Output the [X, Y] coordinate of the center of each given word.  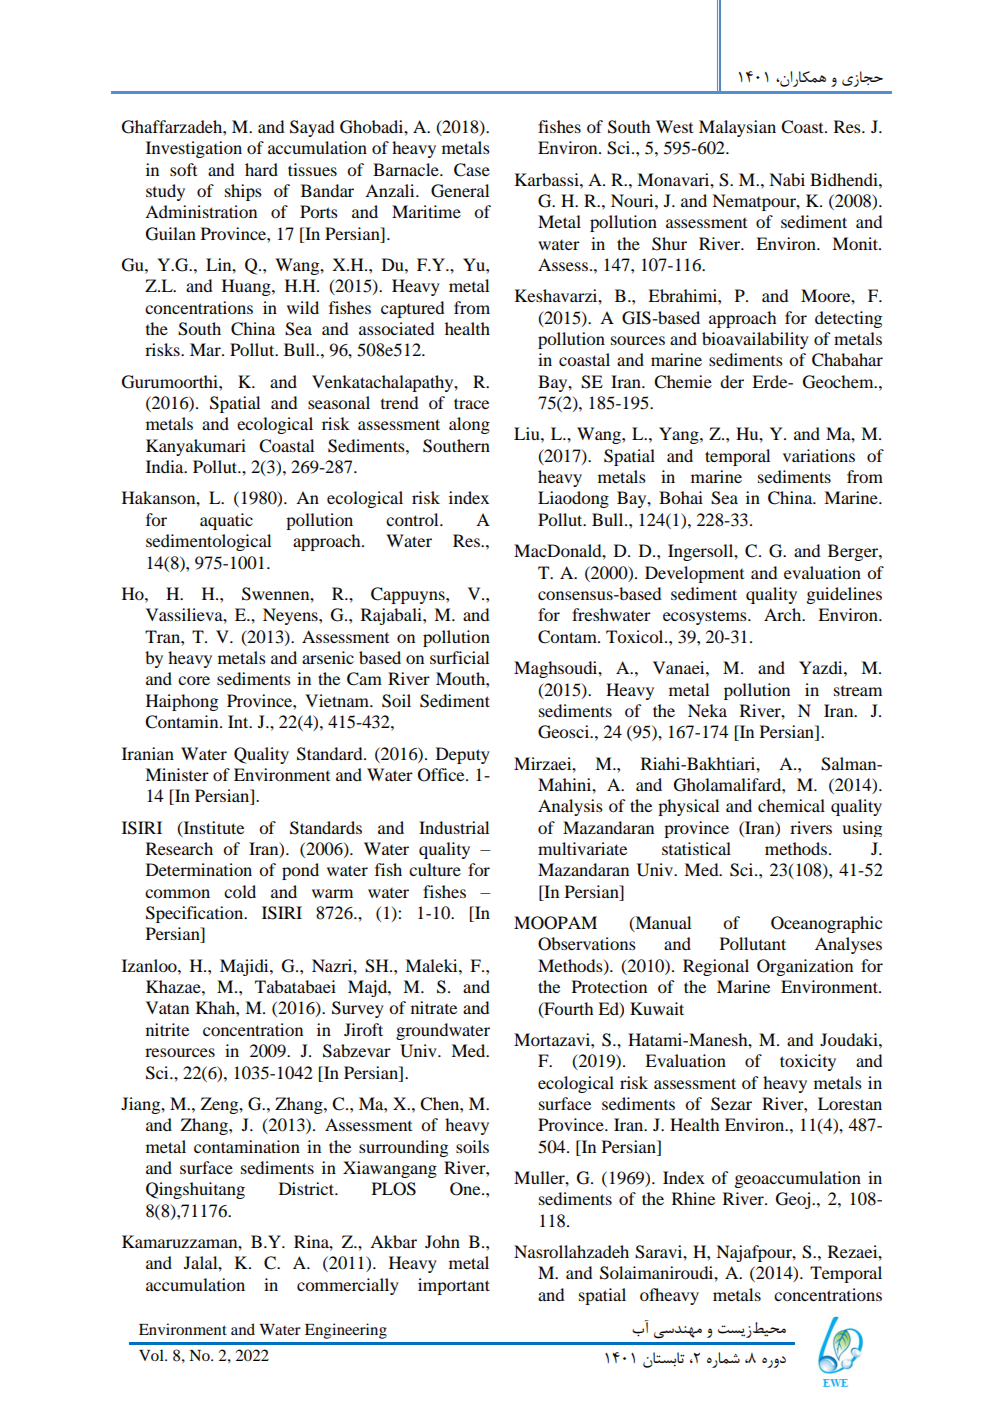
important [454, 1286]
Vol [152, 1355]
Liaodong [573, 499]
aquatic [226, 521]
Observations [587, 944]
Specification [196, 914]
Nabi [787, 179]
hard [261, 169]
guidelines [844, 595]
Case [472, 170]
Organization [805, 967]
